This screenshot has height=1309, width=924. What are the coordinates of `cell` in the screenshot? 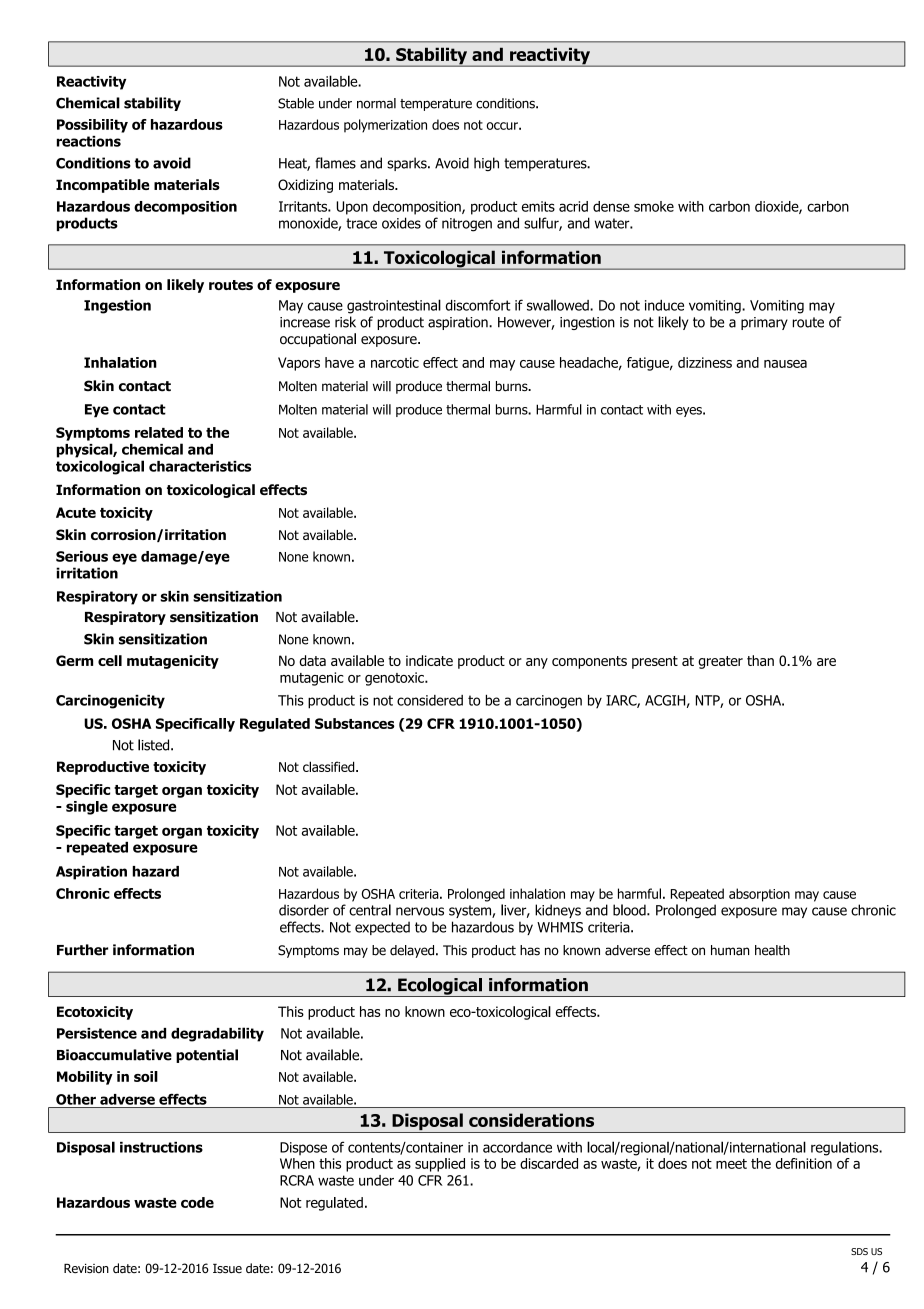 It's located at (110, 660).
